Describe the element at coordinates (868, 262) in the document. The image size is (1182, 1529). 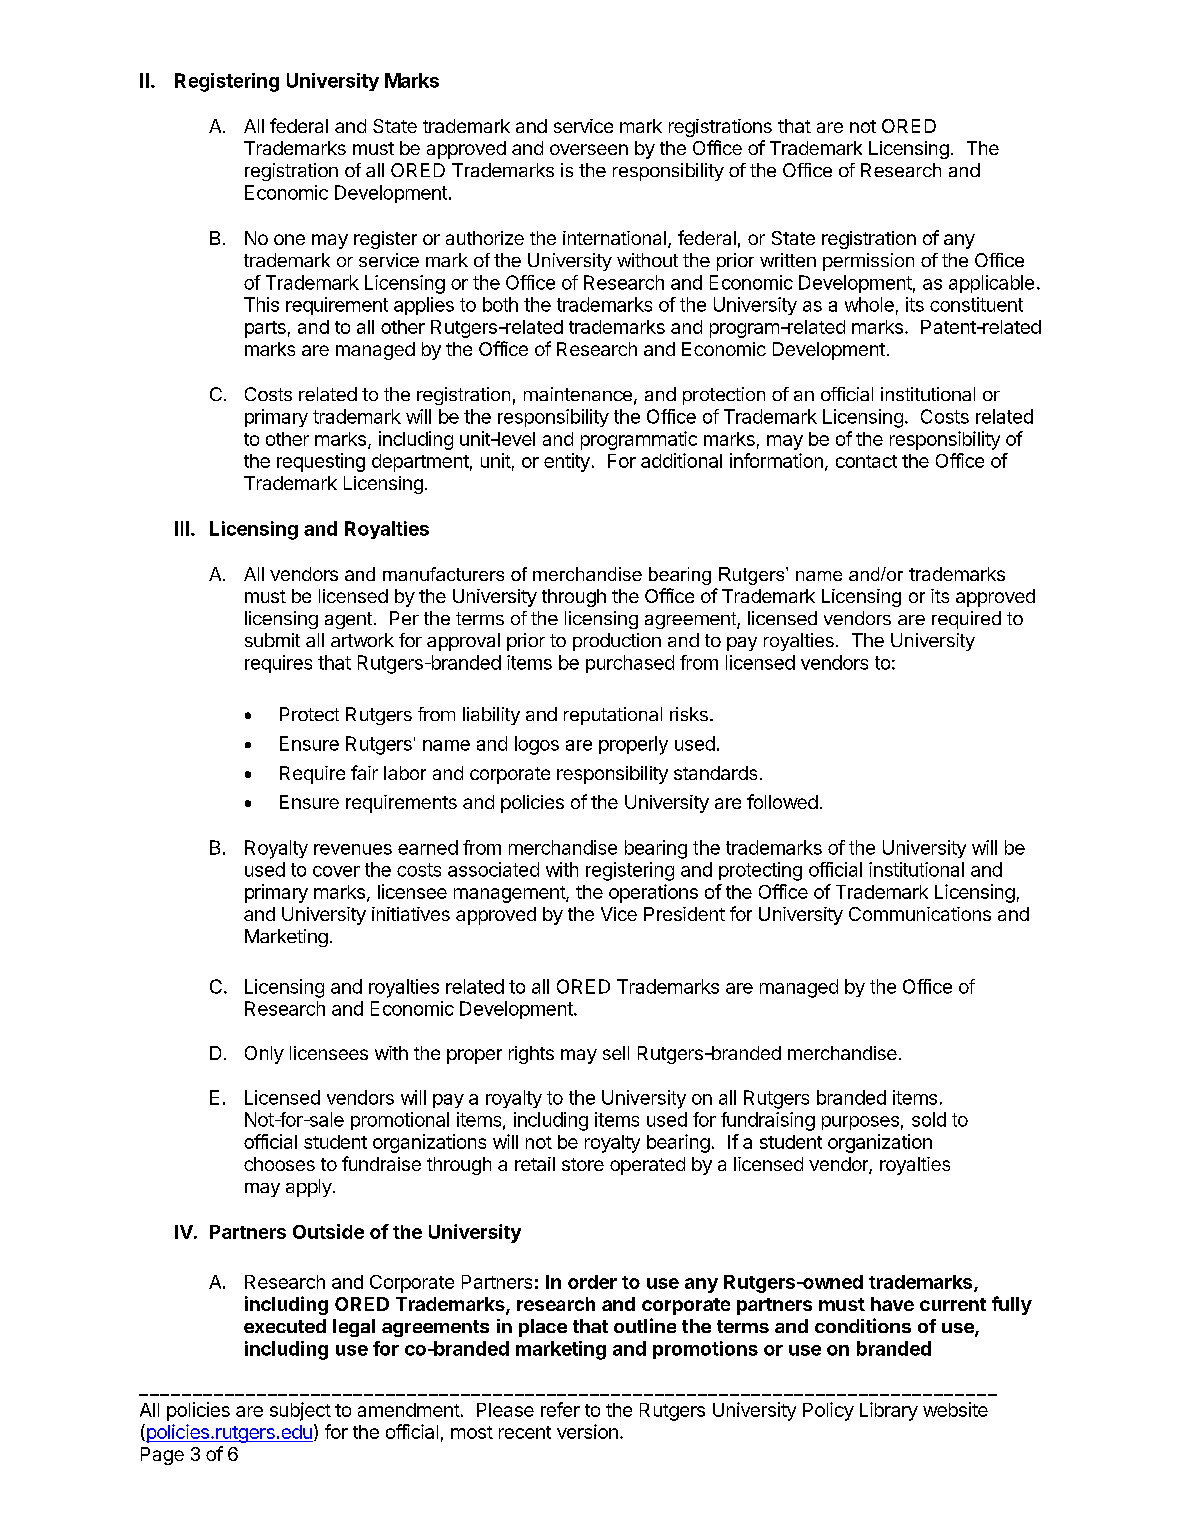
I see `permission` at that location.
